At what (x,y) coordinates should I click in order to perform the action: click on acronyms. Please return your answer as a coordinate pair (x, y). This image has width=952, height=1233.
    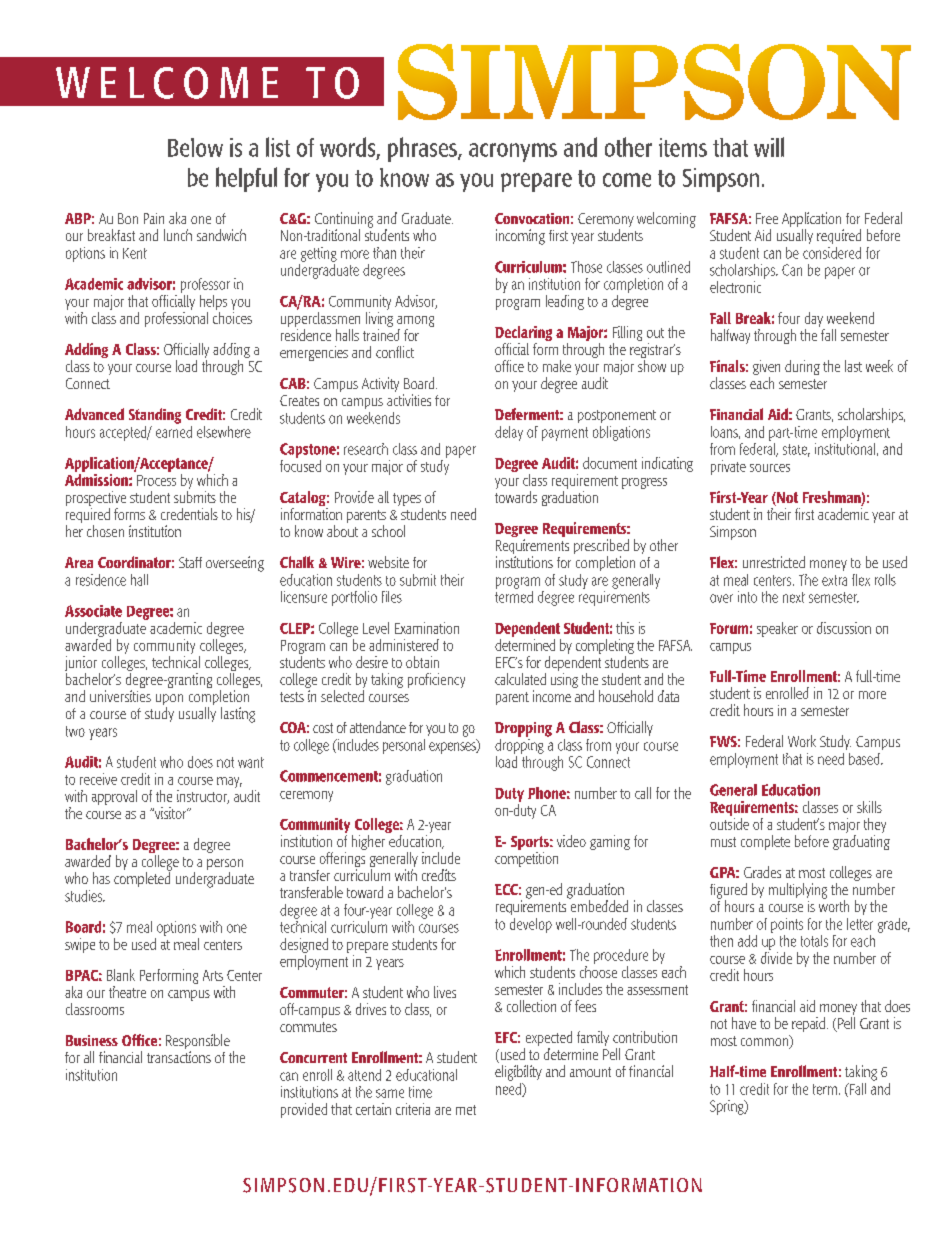
    Looking at the image, I should click on (513, 152).
